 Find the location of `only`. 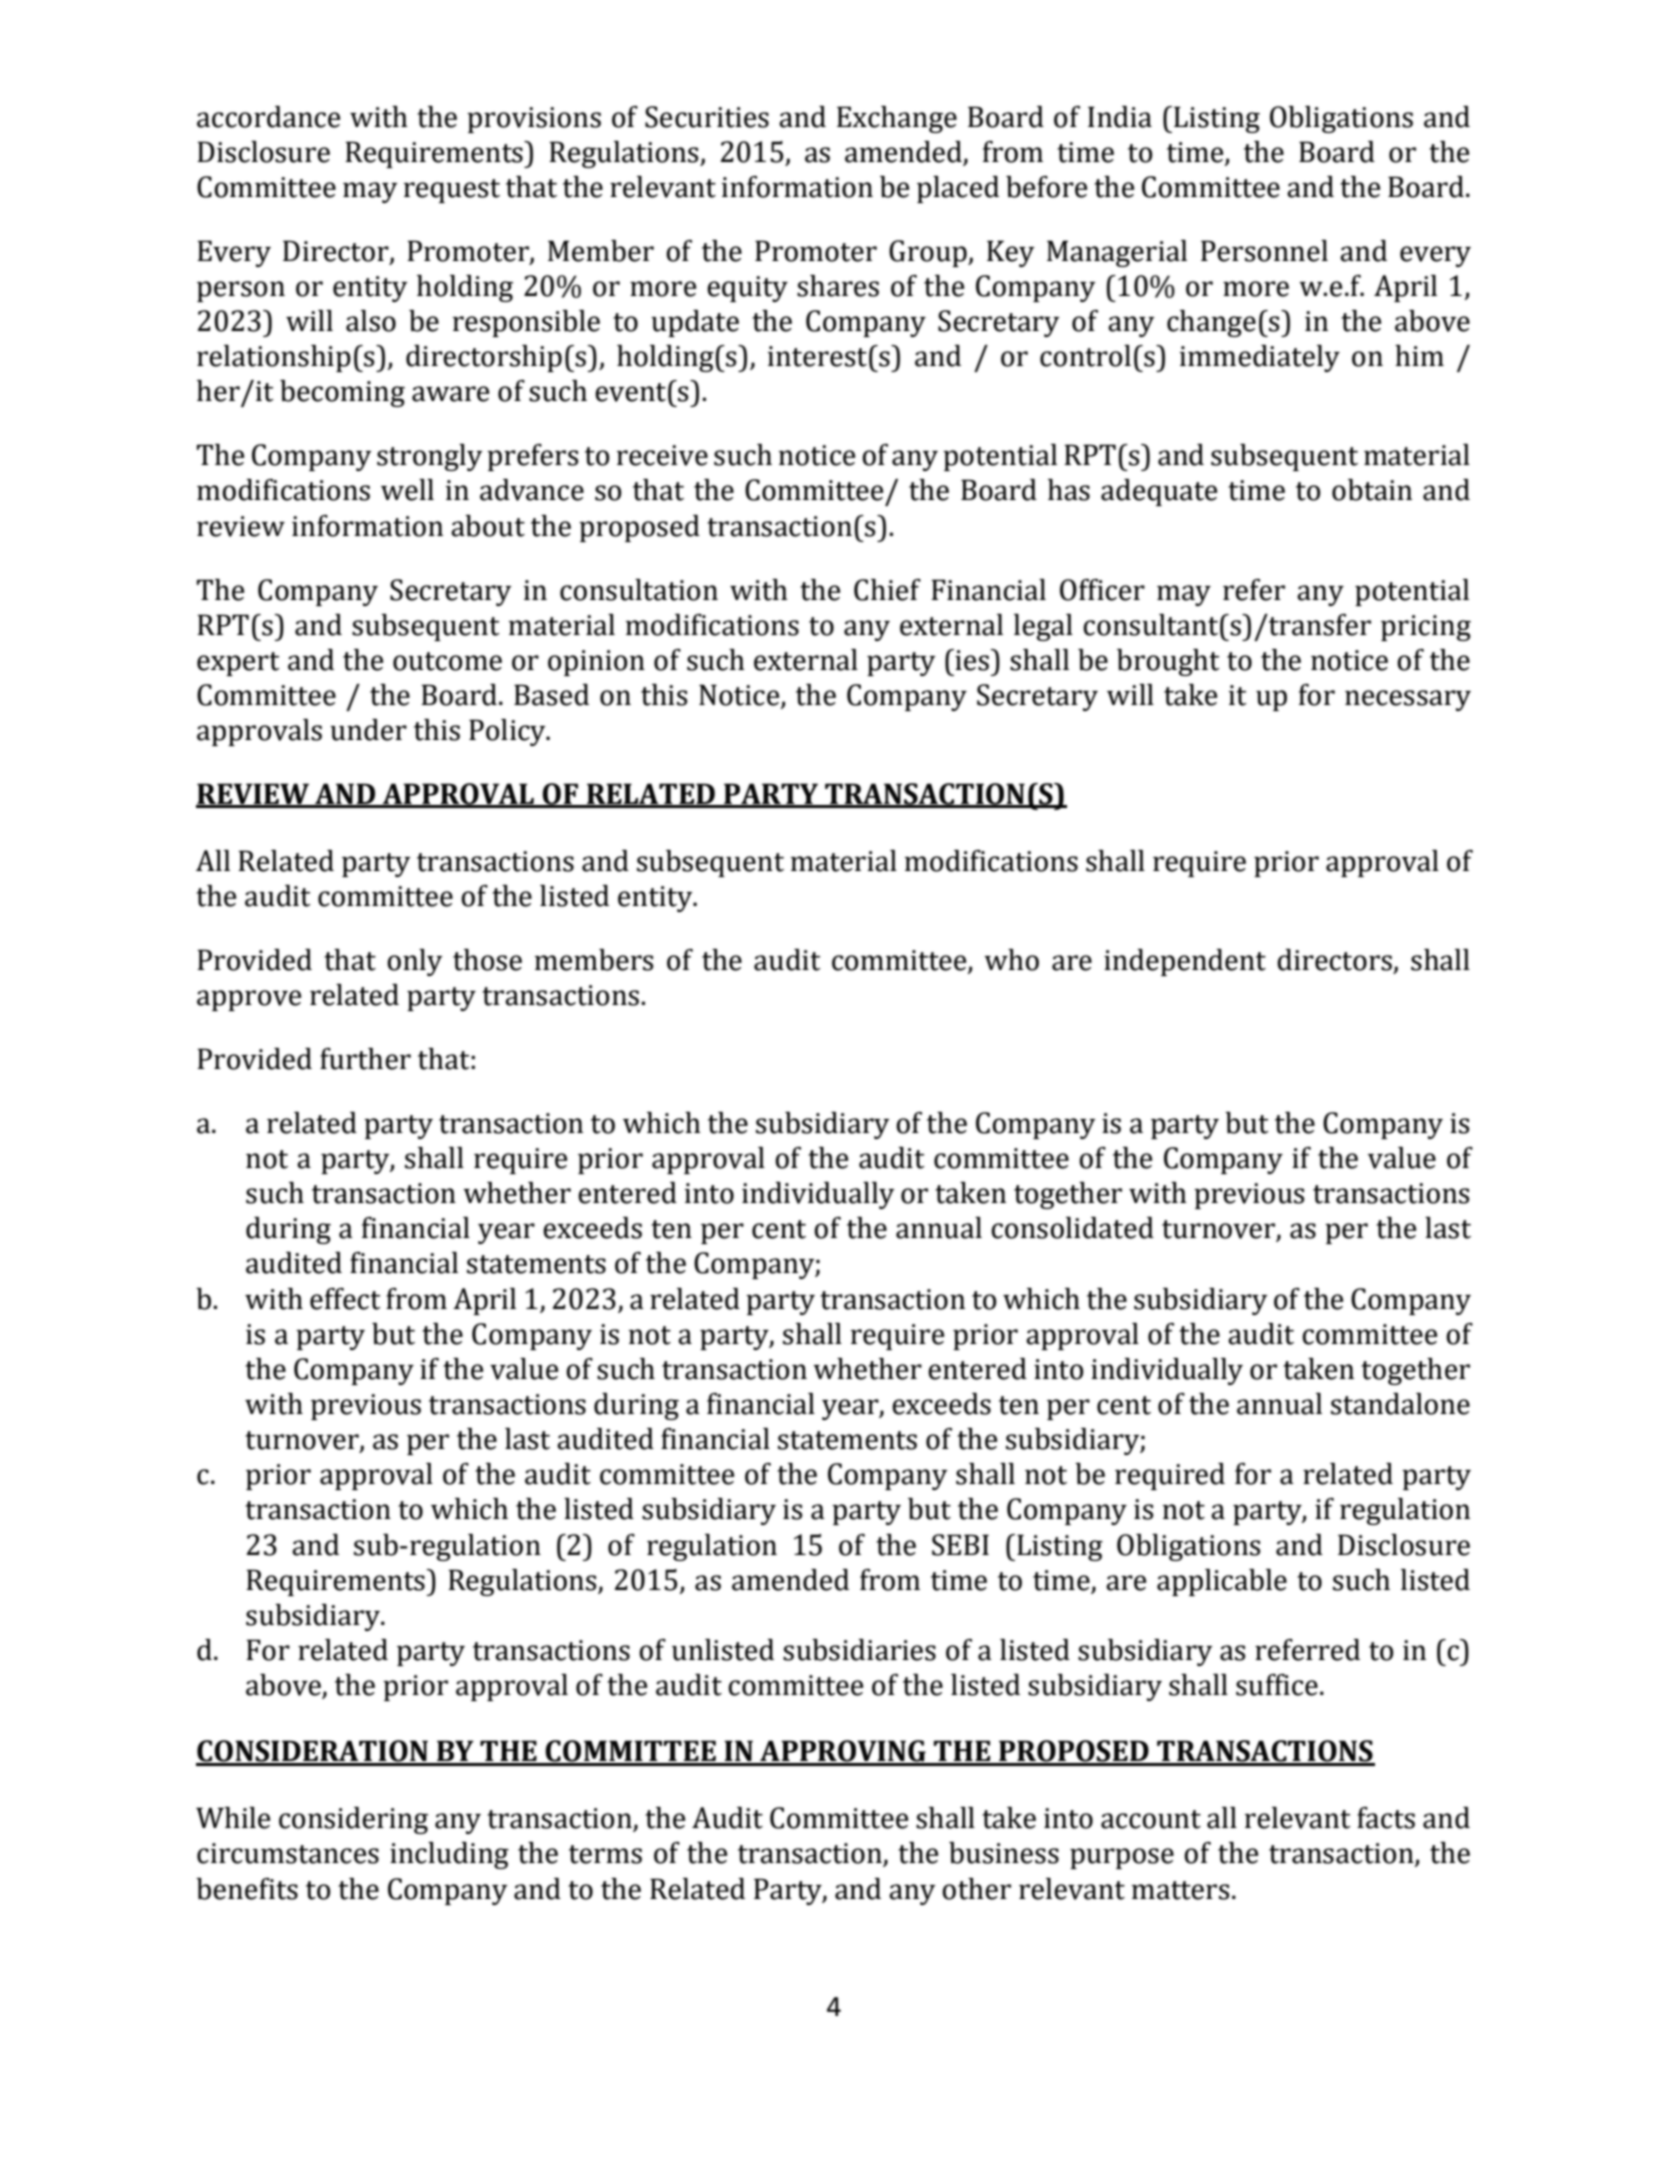

only is located at coordinates (415, 962).
